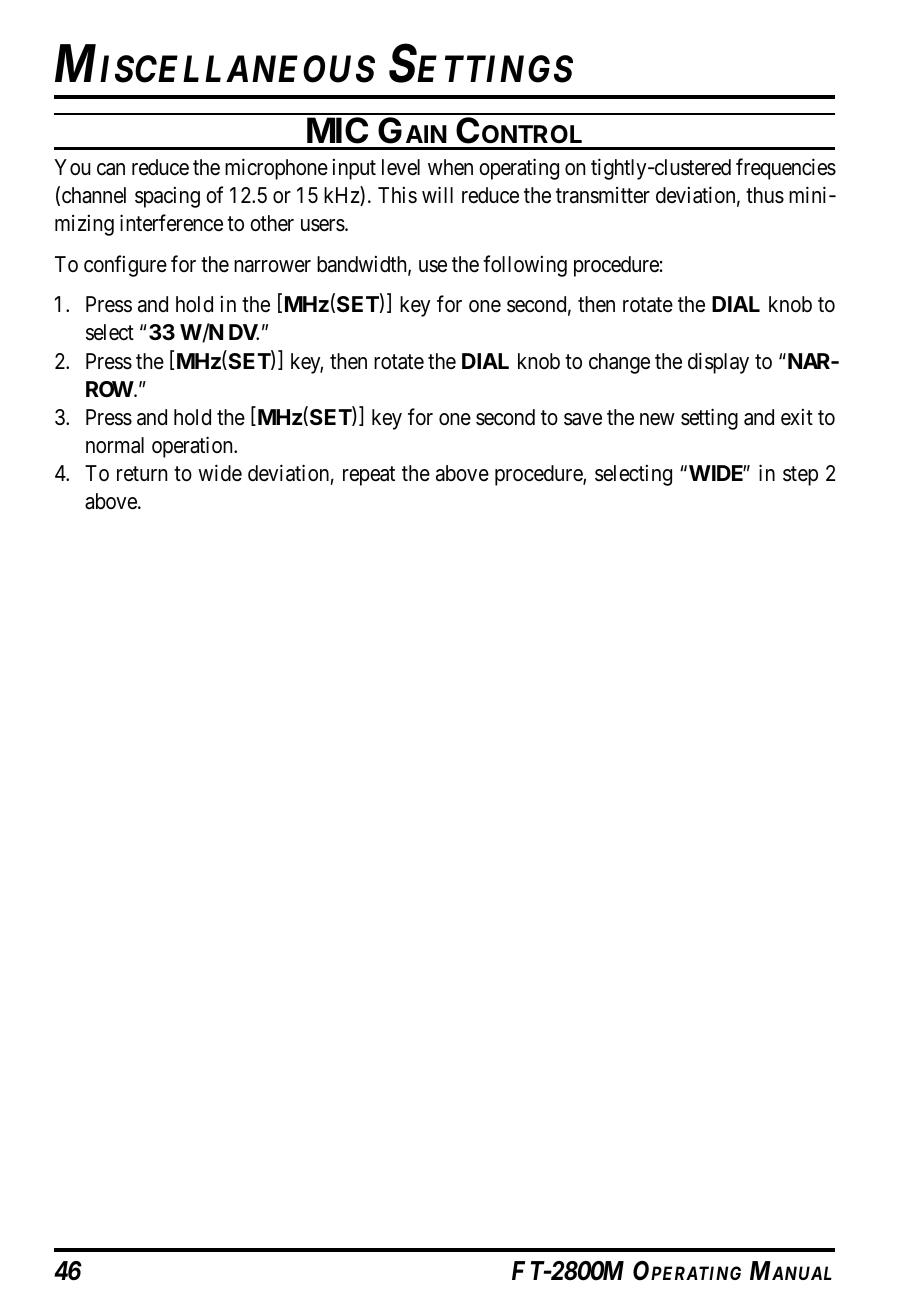 This screenshot has width=922, height=1316. I want to click on display, so click(718, 363).
